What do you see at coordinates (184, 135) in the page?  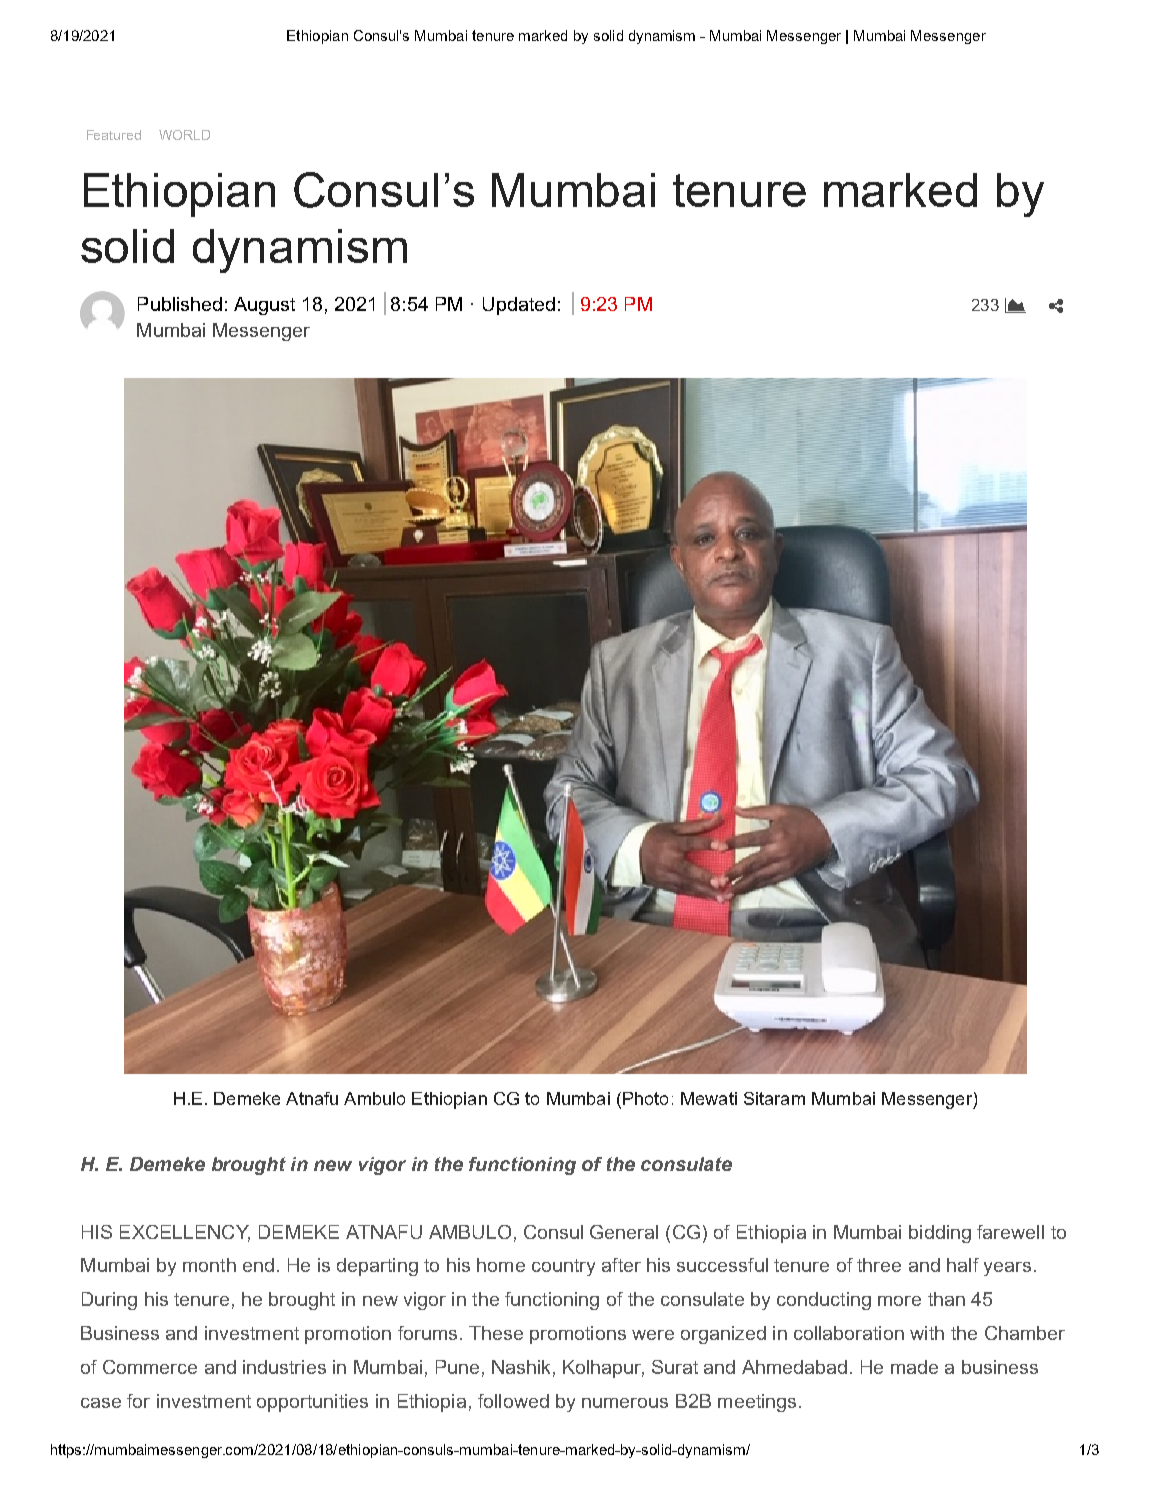 I see `WORLD` at bounding box center [184, 135].
